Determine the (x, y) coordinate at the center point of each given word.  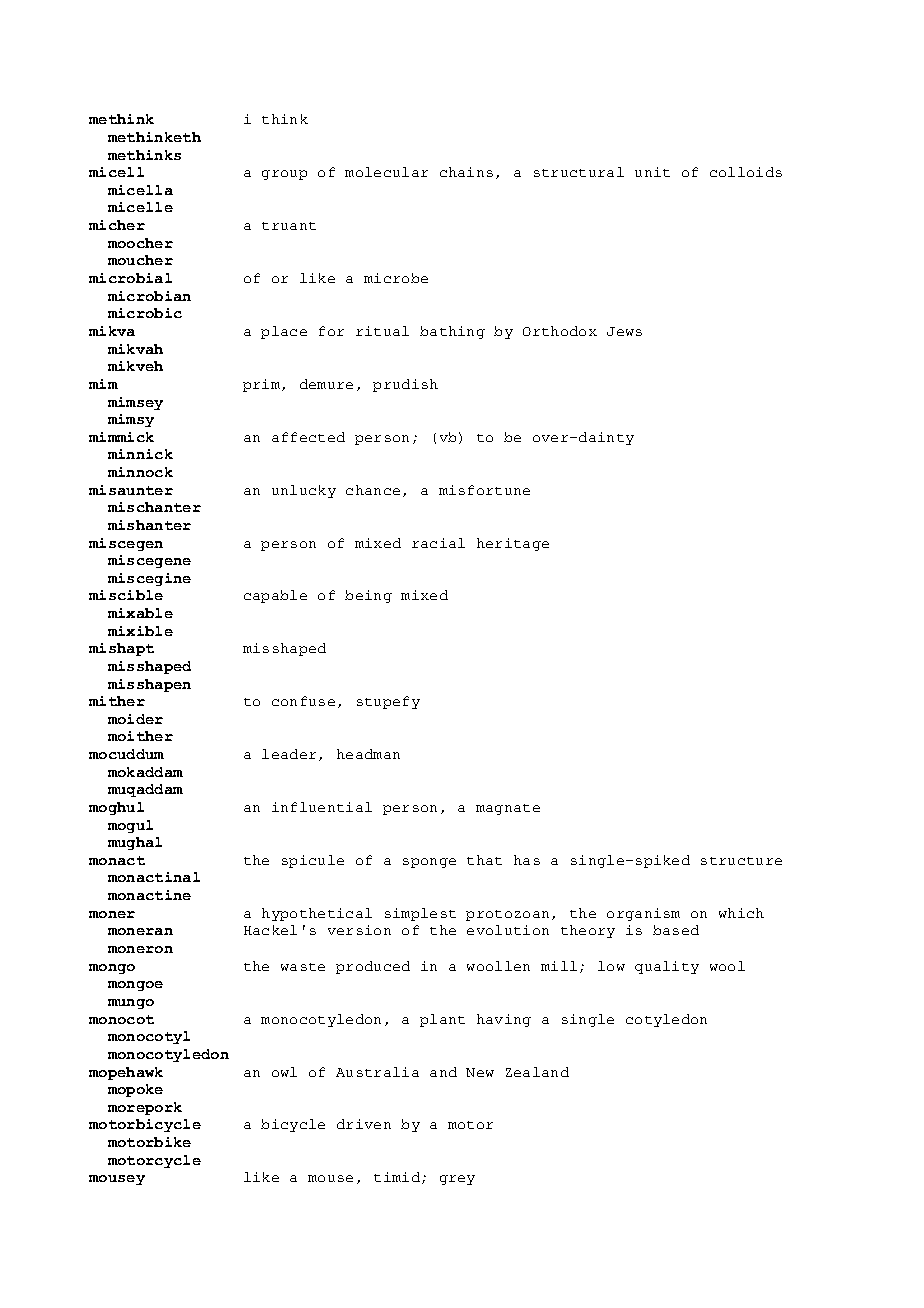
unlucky (304, 491)
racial (438, 543)
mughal (135, 843)
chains (466, 172)
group (284, 175)
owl (284, 1072)
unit (652, 172)
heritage (513, 544)
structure (741, 861)
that (484, 860)
